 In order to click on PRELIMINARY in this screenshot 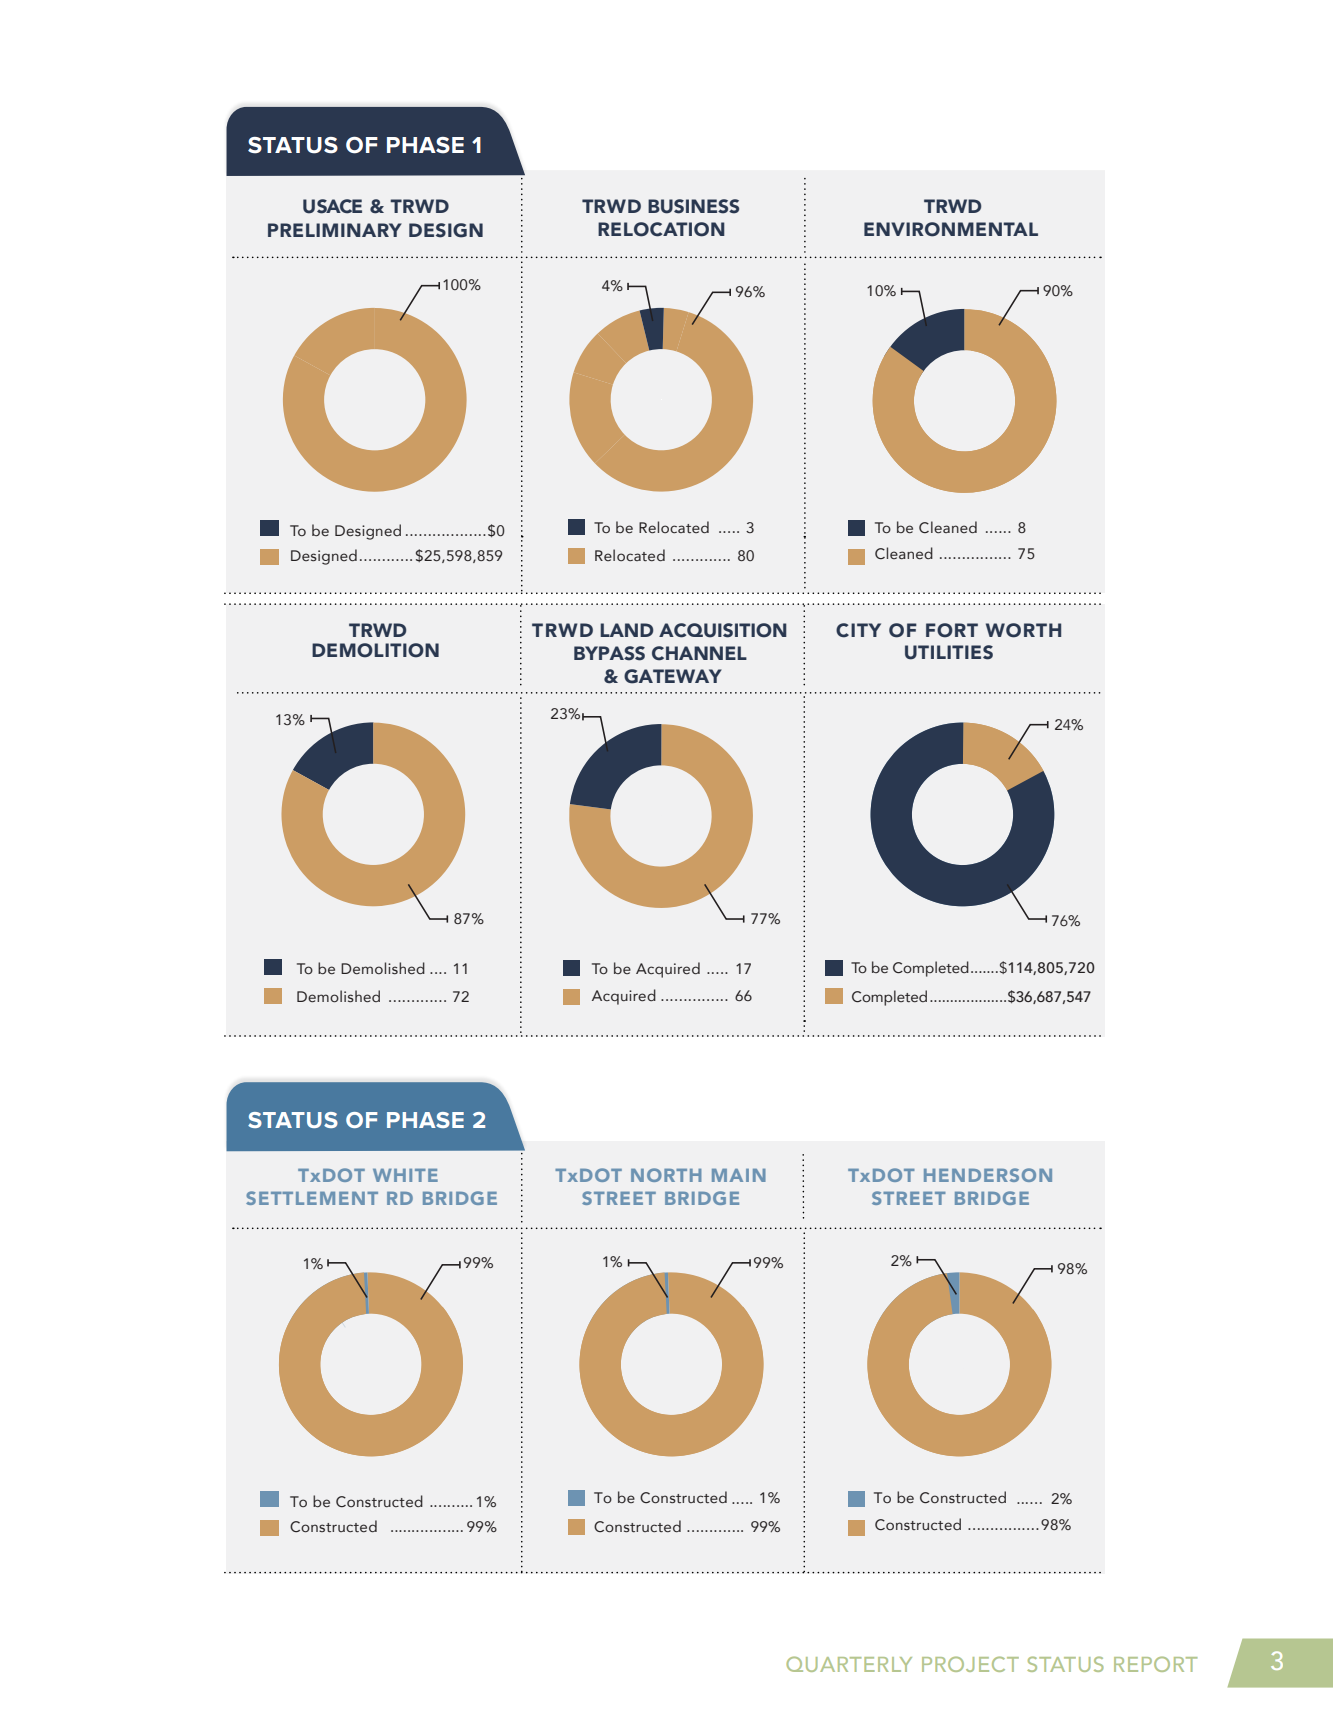, I will do `click(335, 230)`.
